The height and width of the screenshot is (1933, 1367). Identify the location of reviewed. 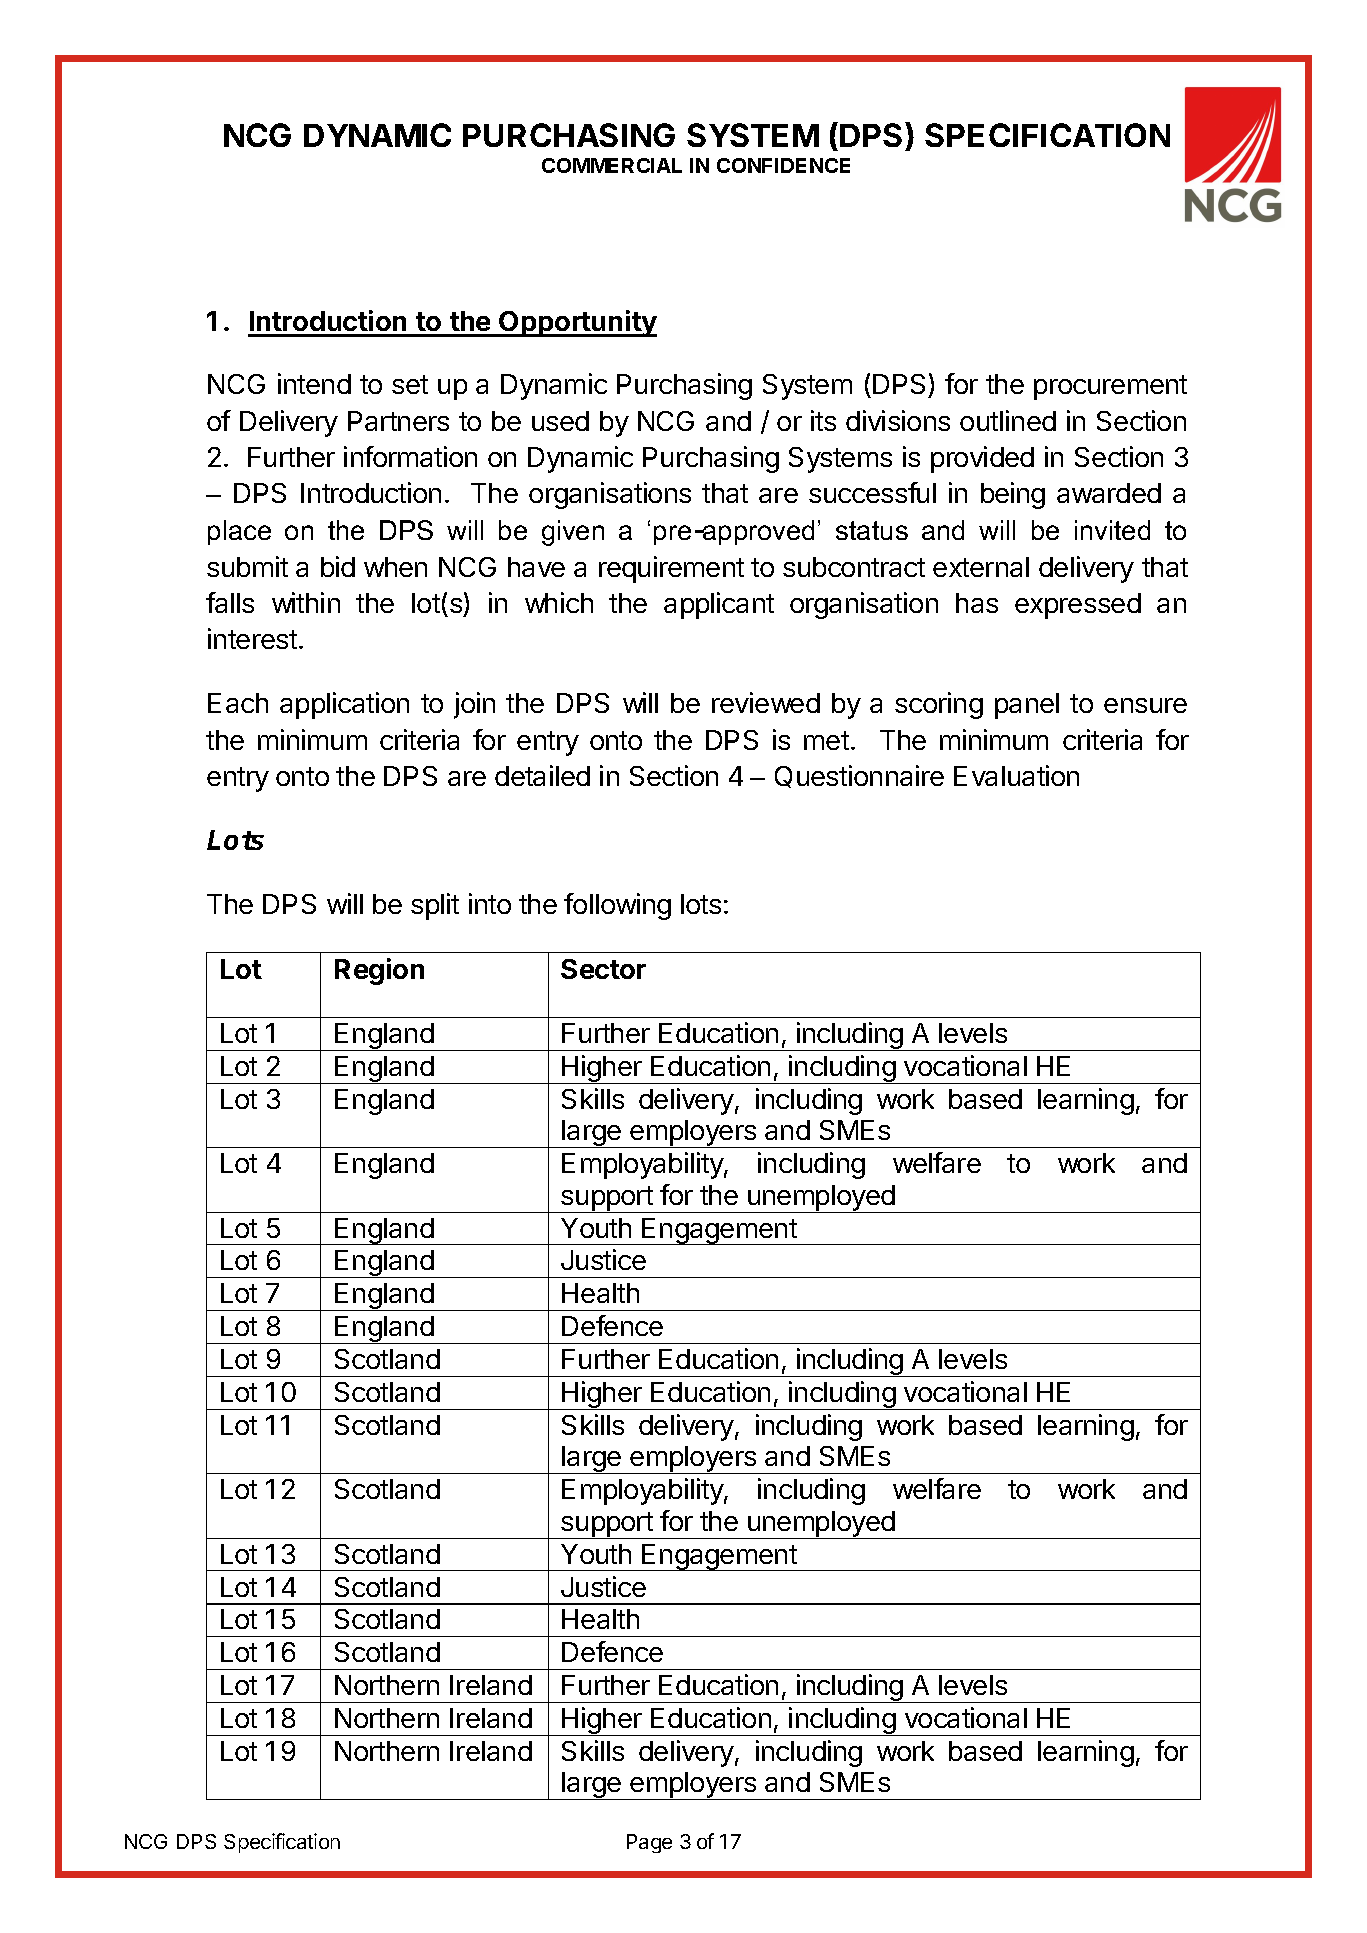
(766, 702).
